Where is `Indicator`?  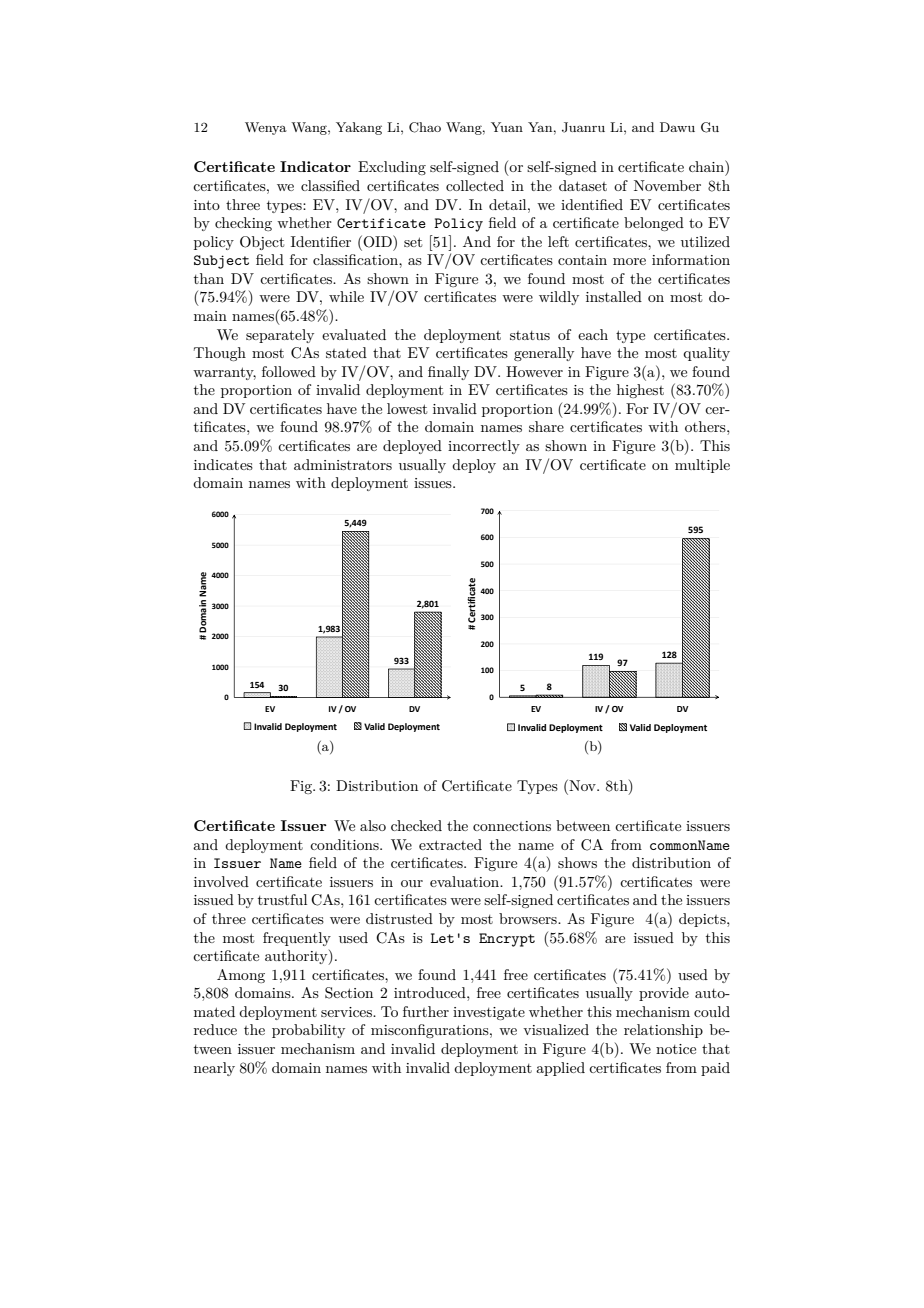 Indicator is located at coordinates (315, 166).
